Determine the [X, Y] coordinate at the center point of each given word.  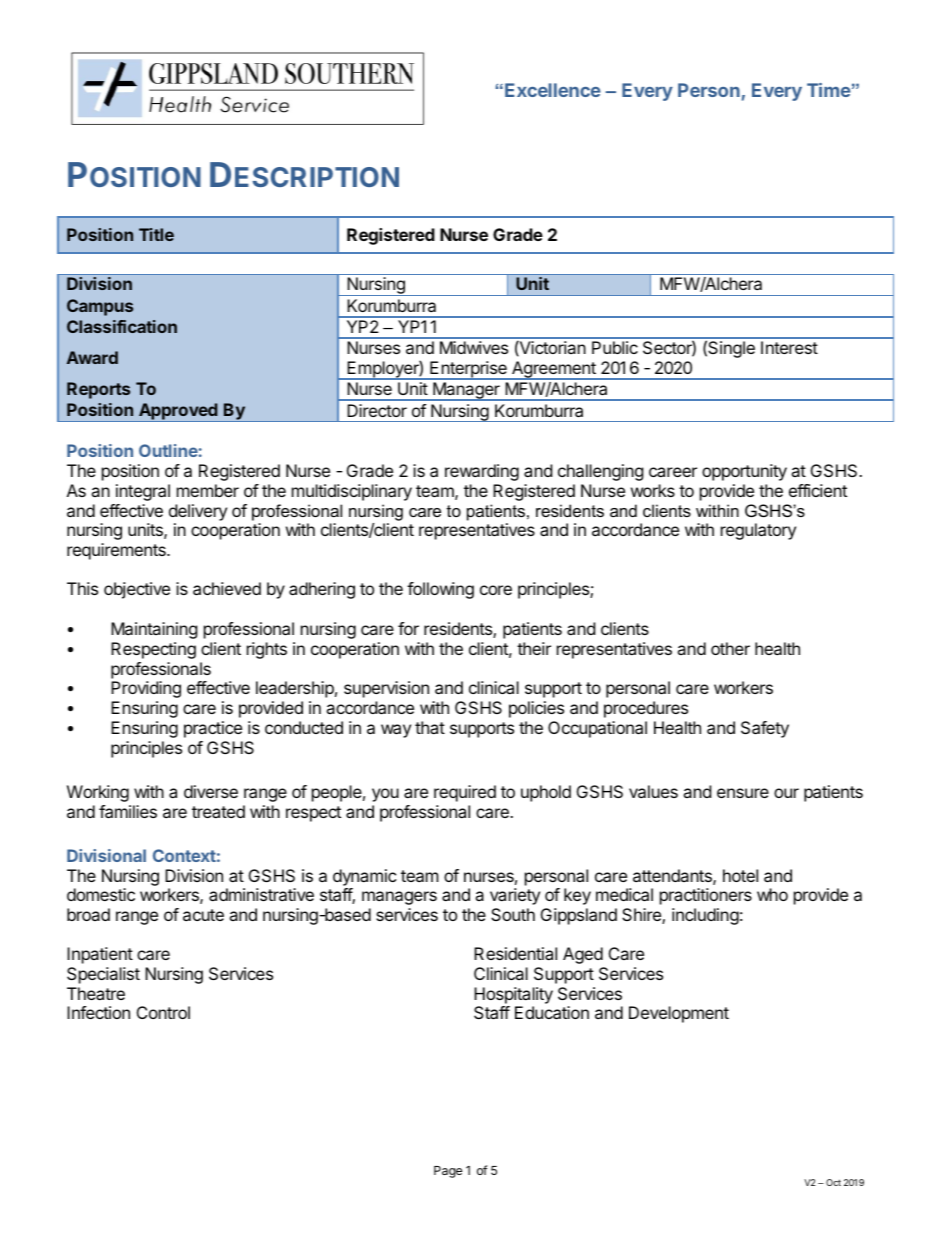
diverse [211, 791]
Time [829, 90]
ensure [743, 793]
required [465, 793]
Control [163, 1012]
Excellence [553, 90]
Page [448, 1172]
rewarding [482, 472]
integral [143, 492]
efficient [818, 490]
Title [156, 234]
